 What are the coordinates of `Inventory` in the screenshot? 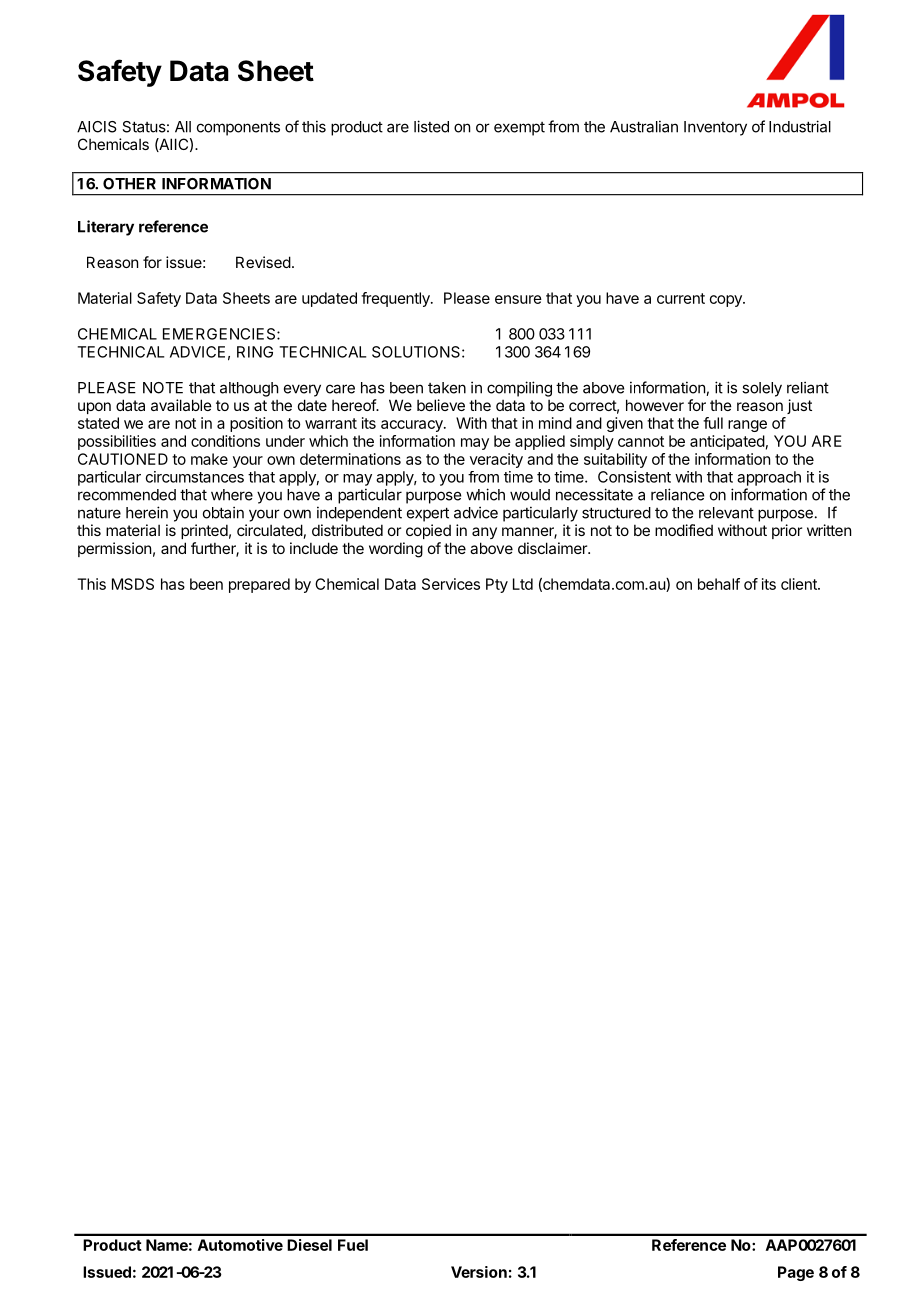 It's located at (715, 128).
